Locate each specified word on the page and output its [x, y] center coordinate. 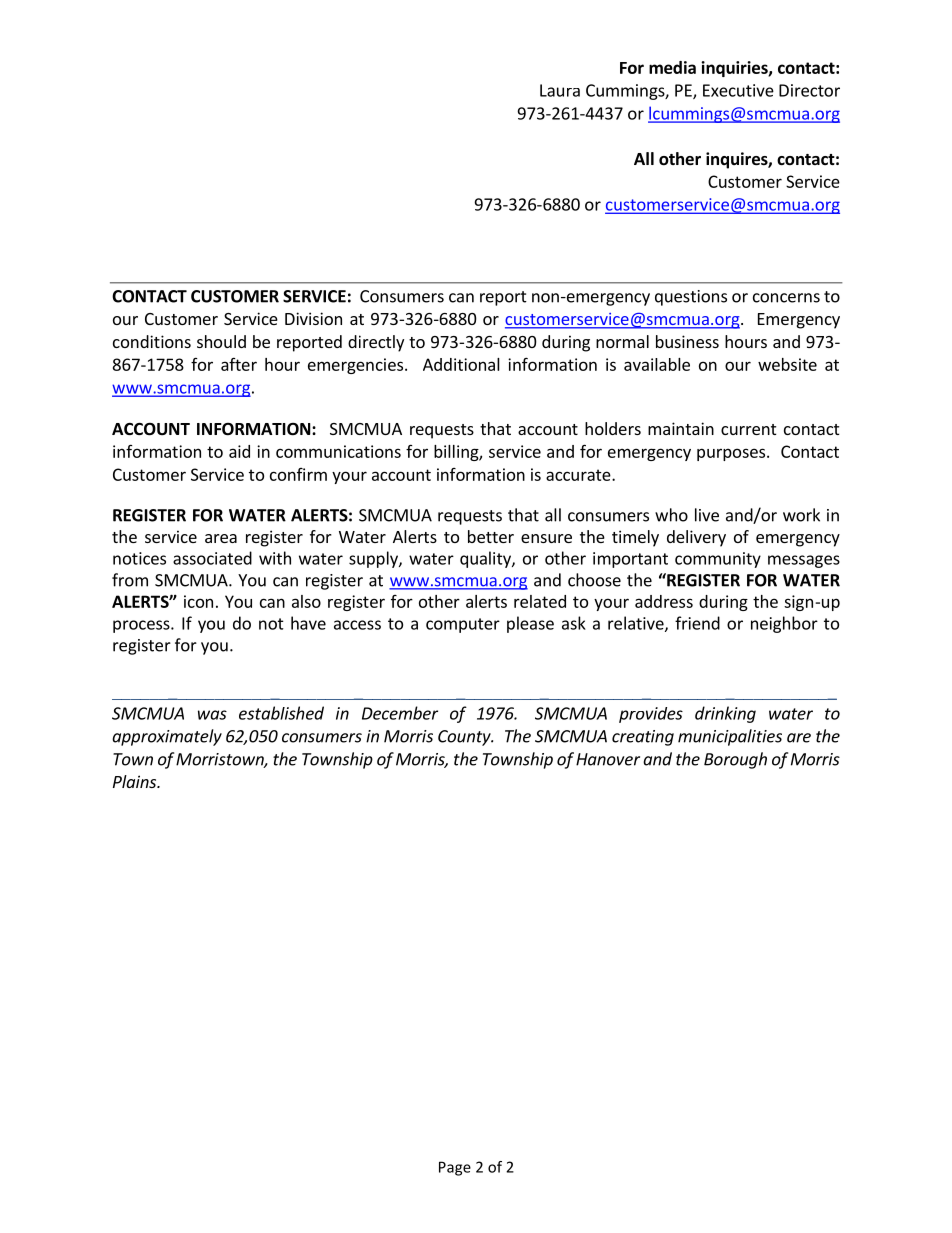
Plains [136, 781]
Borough [735, 760]
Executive [738, 90]
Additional [461, 364]
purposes [732, 454]
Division [313, 318]
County [465, 738]
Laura [560, 90]
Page [455, 1168]
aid [239, 451]
